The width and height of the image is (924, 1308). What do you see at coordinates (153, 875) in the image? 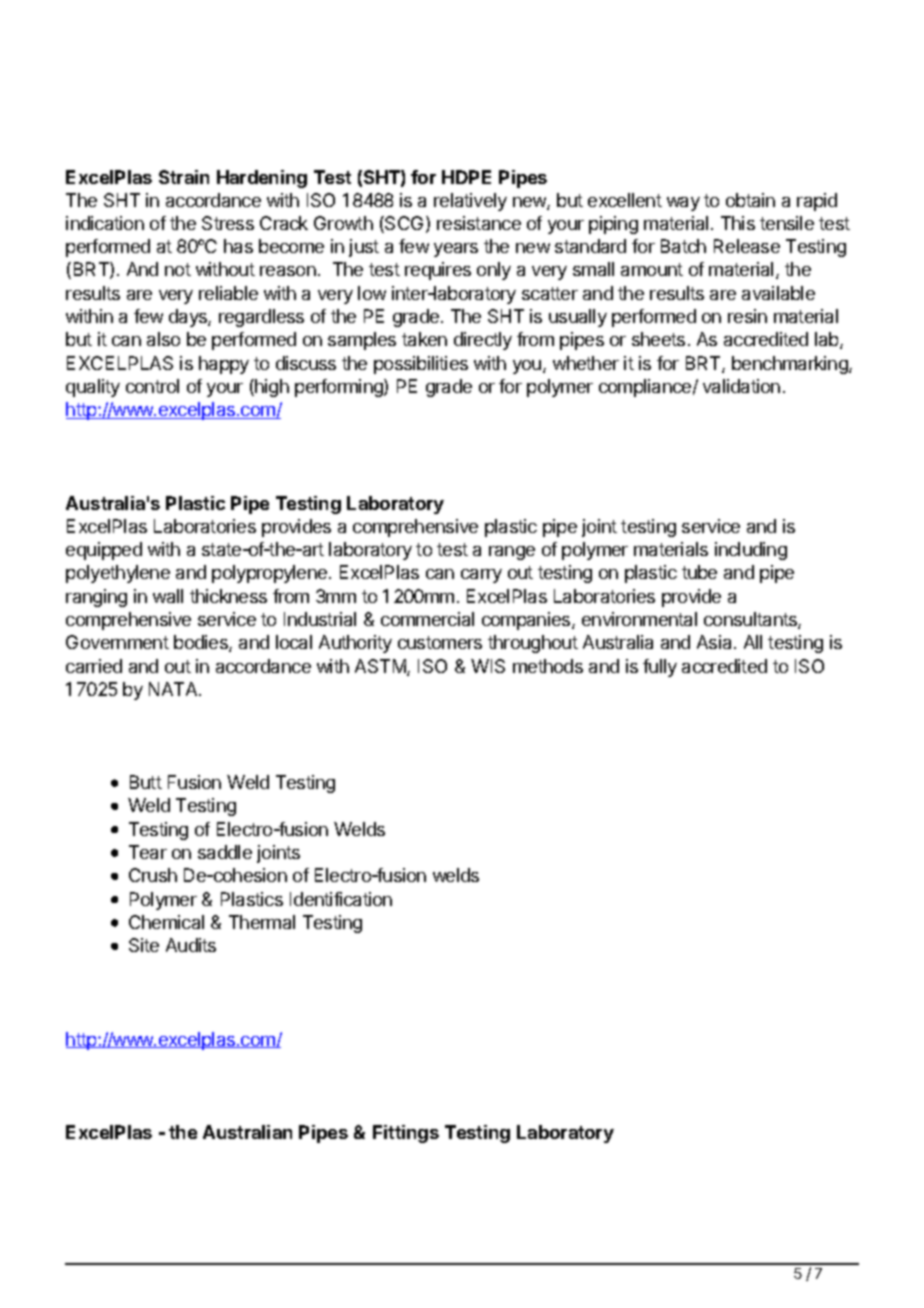
I see `Crush` at bounding box center [153, 875].
